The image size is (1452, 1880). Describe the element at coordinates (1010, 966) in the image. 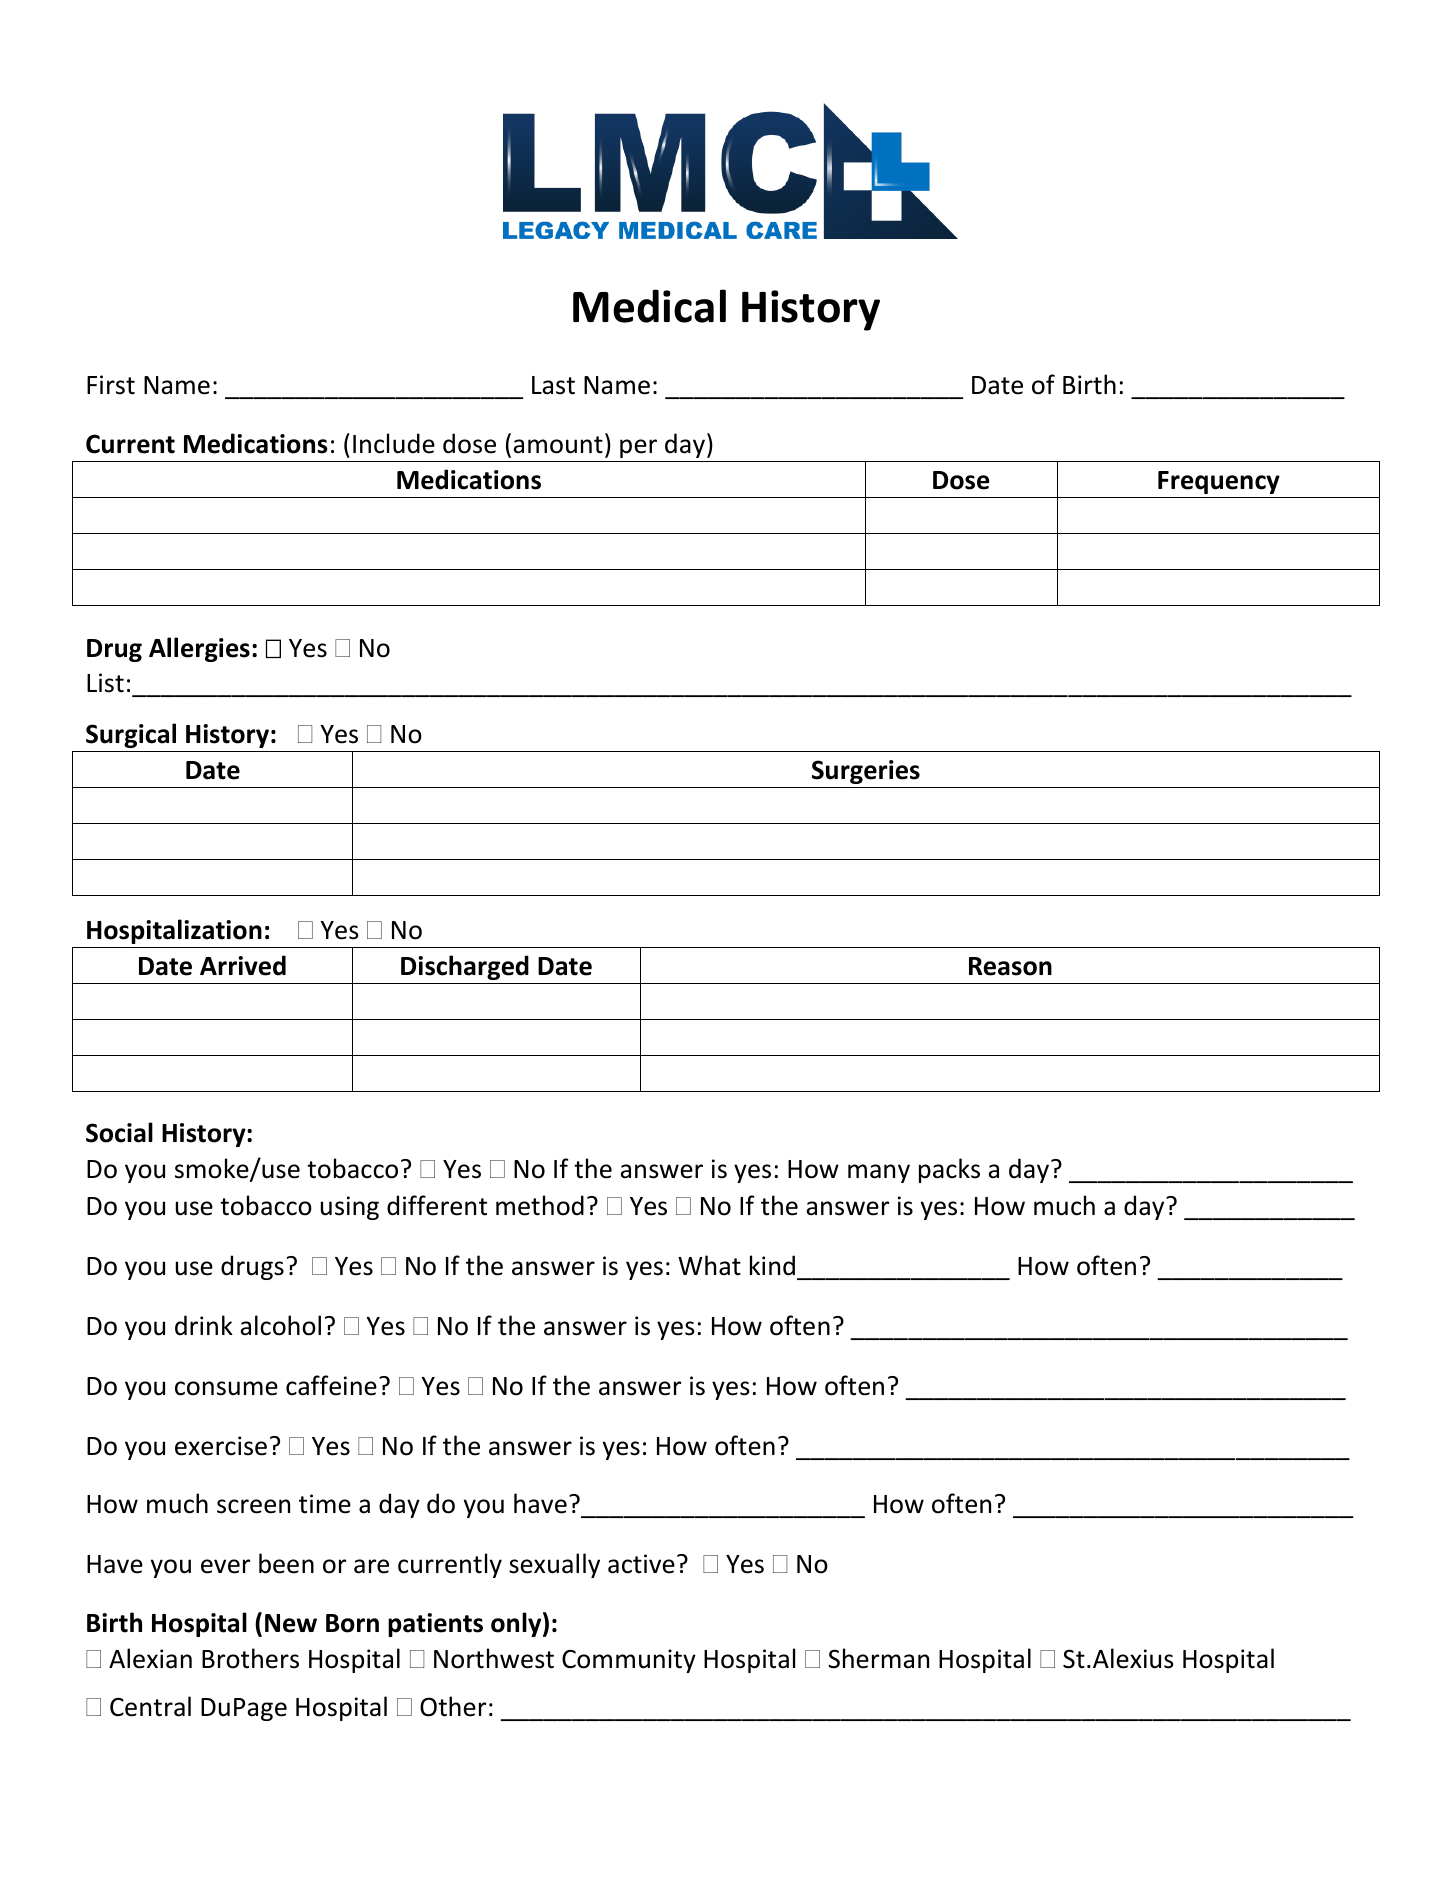

I see `Reason` at that location.
